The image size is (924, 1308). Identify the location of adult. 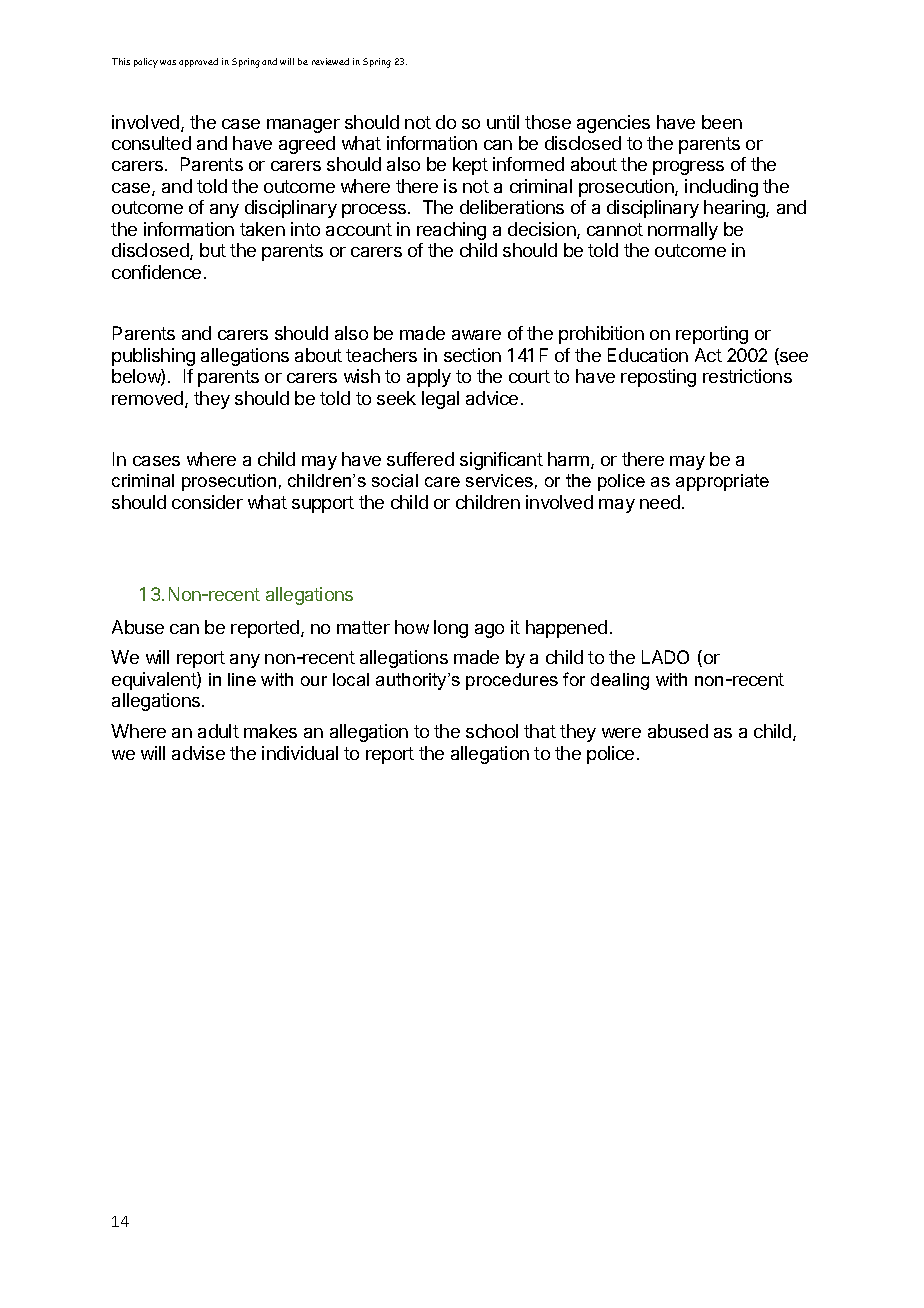
(218, 731).
